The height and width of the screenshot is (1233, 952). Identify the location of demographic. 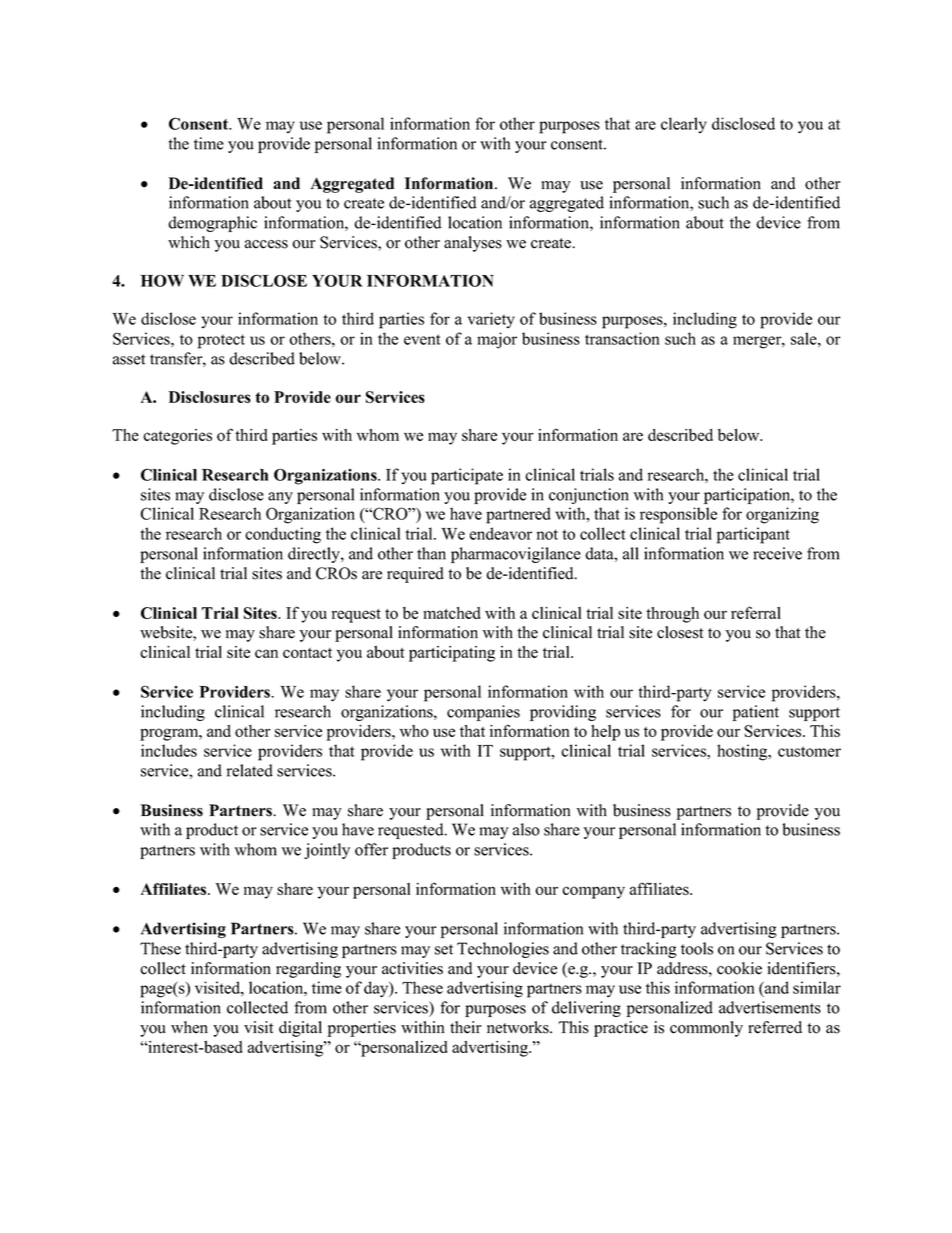
(212, 224).
